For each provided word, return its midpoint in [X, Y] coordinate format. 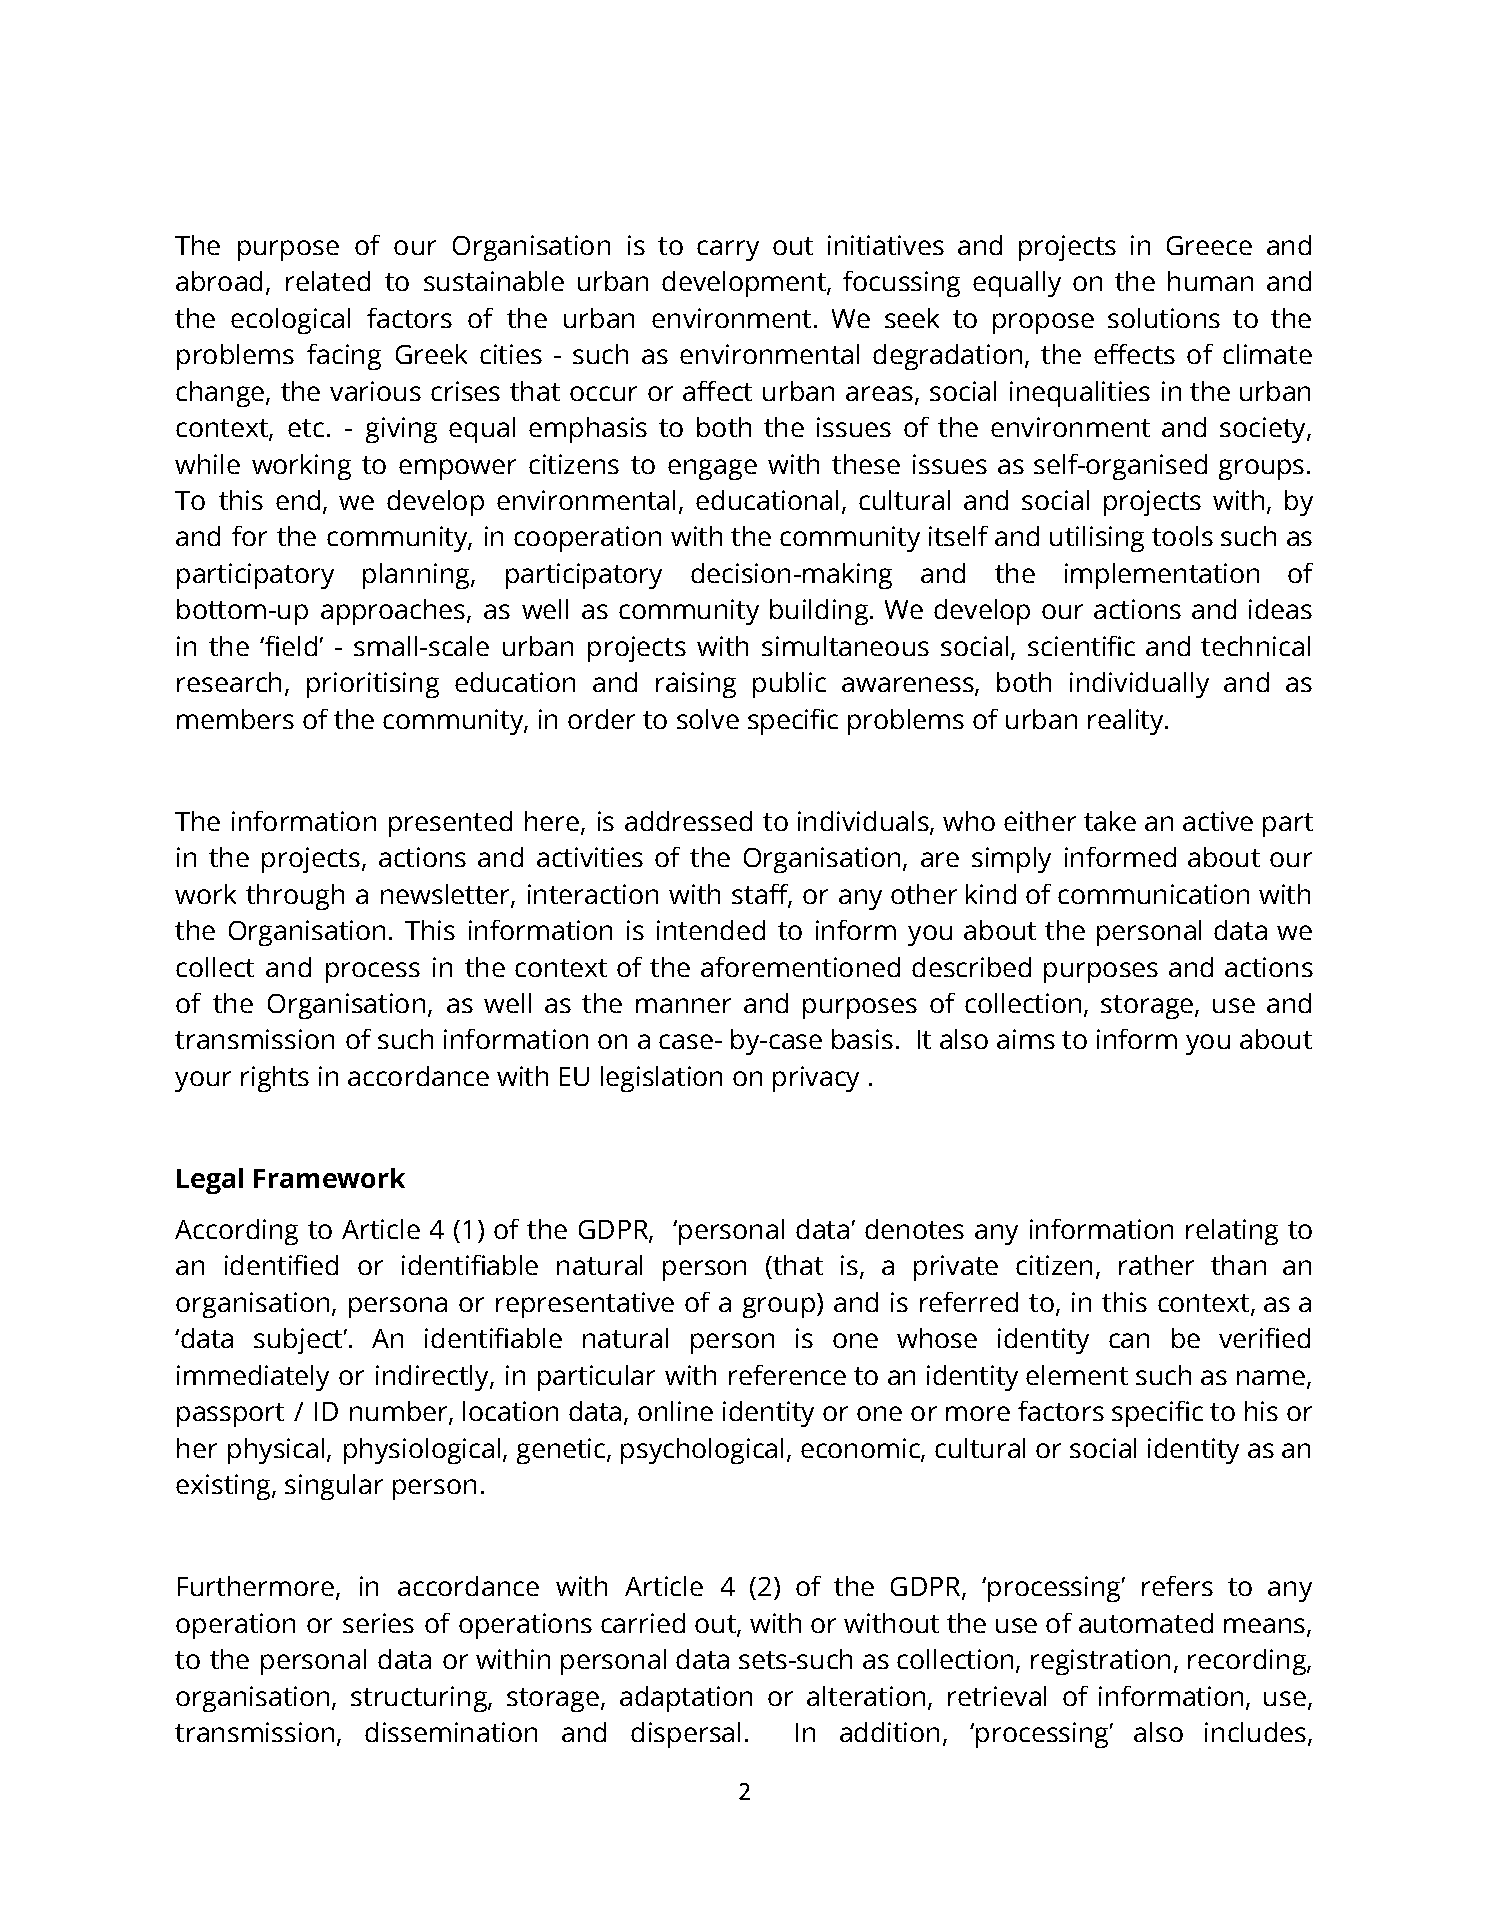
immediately [253, 1378]
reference [787, 1375]
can [1129, 1340]
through [295, 897]
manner [683, 1005]
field [290, 646]
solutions [1164, 318]
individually [1139, 685]
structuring [420, 1699]
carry [728, 250]
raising [696, 685]
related [328, 281]
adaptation [686, 1699]
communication [1153, 894]
